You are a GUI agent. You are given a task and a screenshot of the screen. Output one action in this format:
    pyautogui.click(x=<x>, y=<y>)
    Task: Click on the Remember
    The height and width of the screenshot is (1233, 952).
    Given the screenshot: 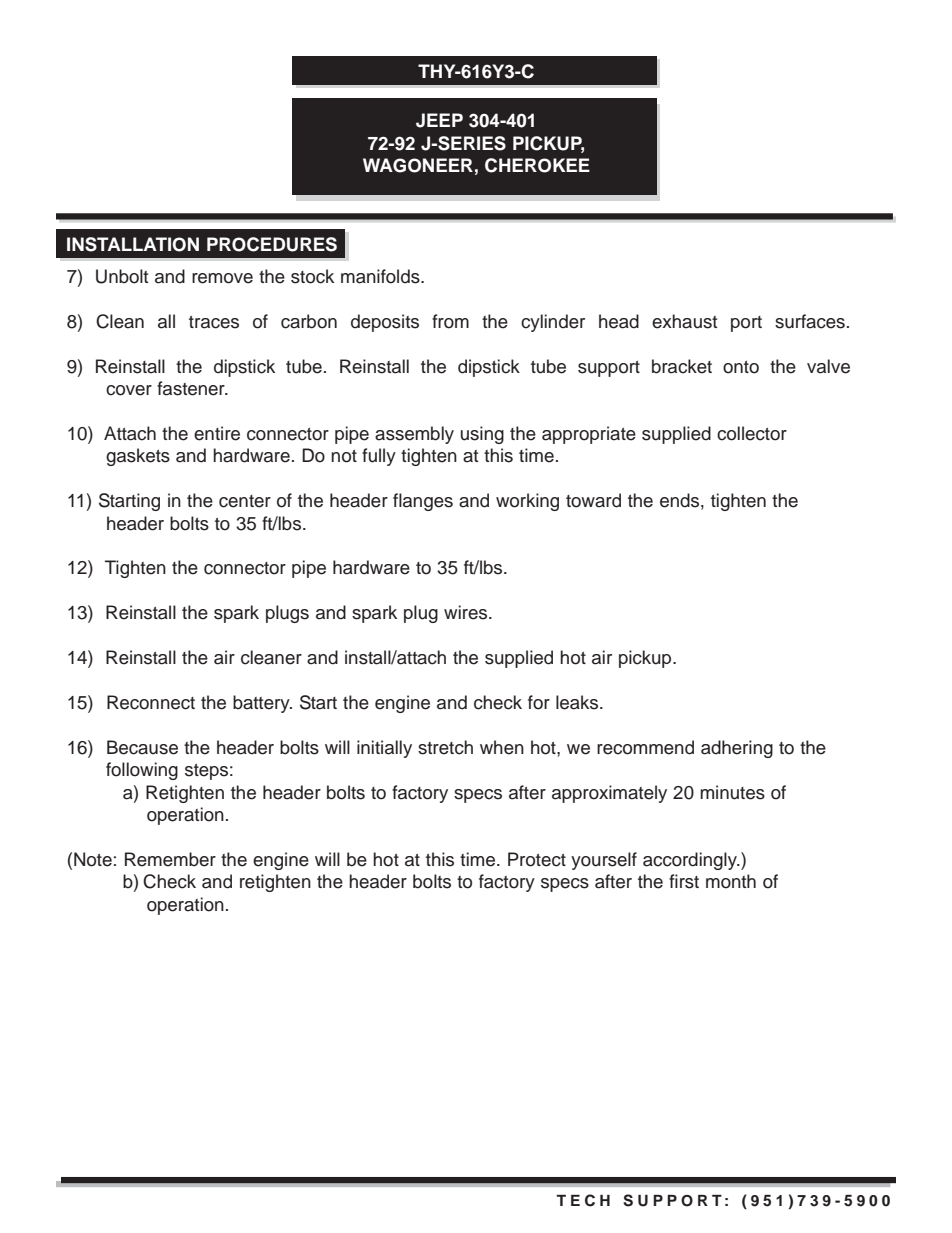 What is the action you would take?
    pyautogui.click(x=170, y=859)
